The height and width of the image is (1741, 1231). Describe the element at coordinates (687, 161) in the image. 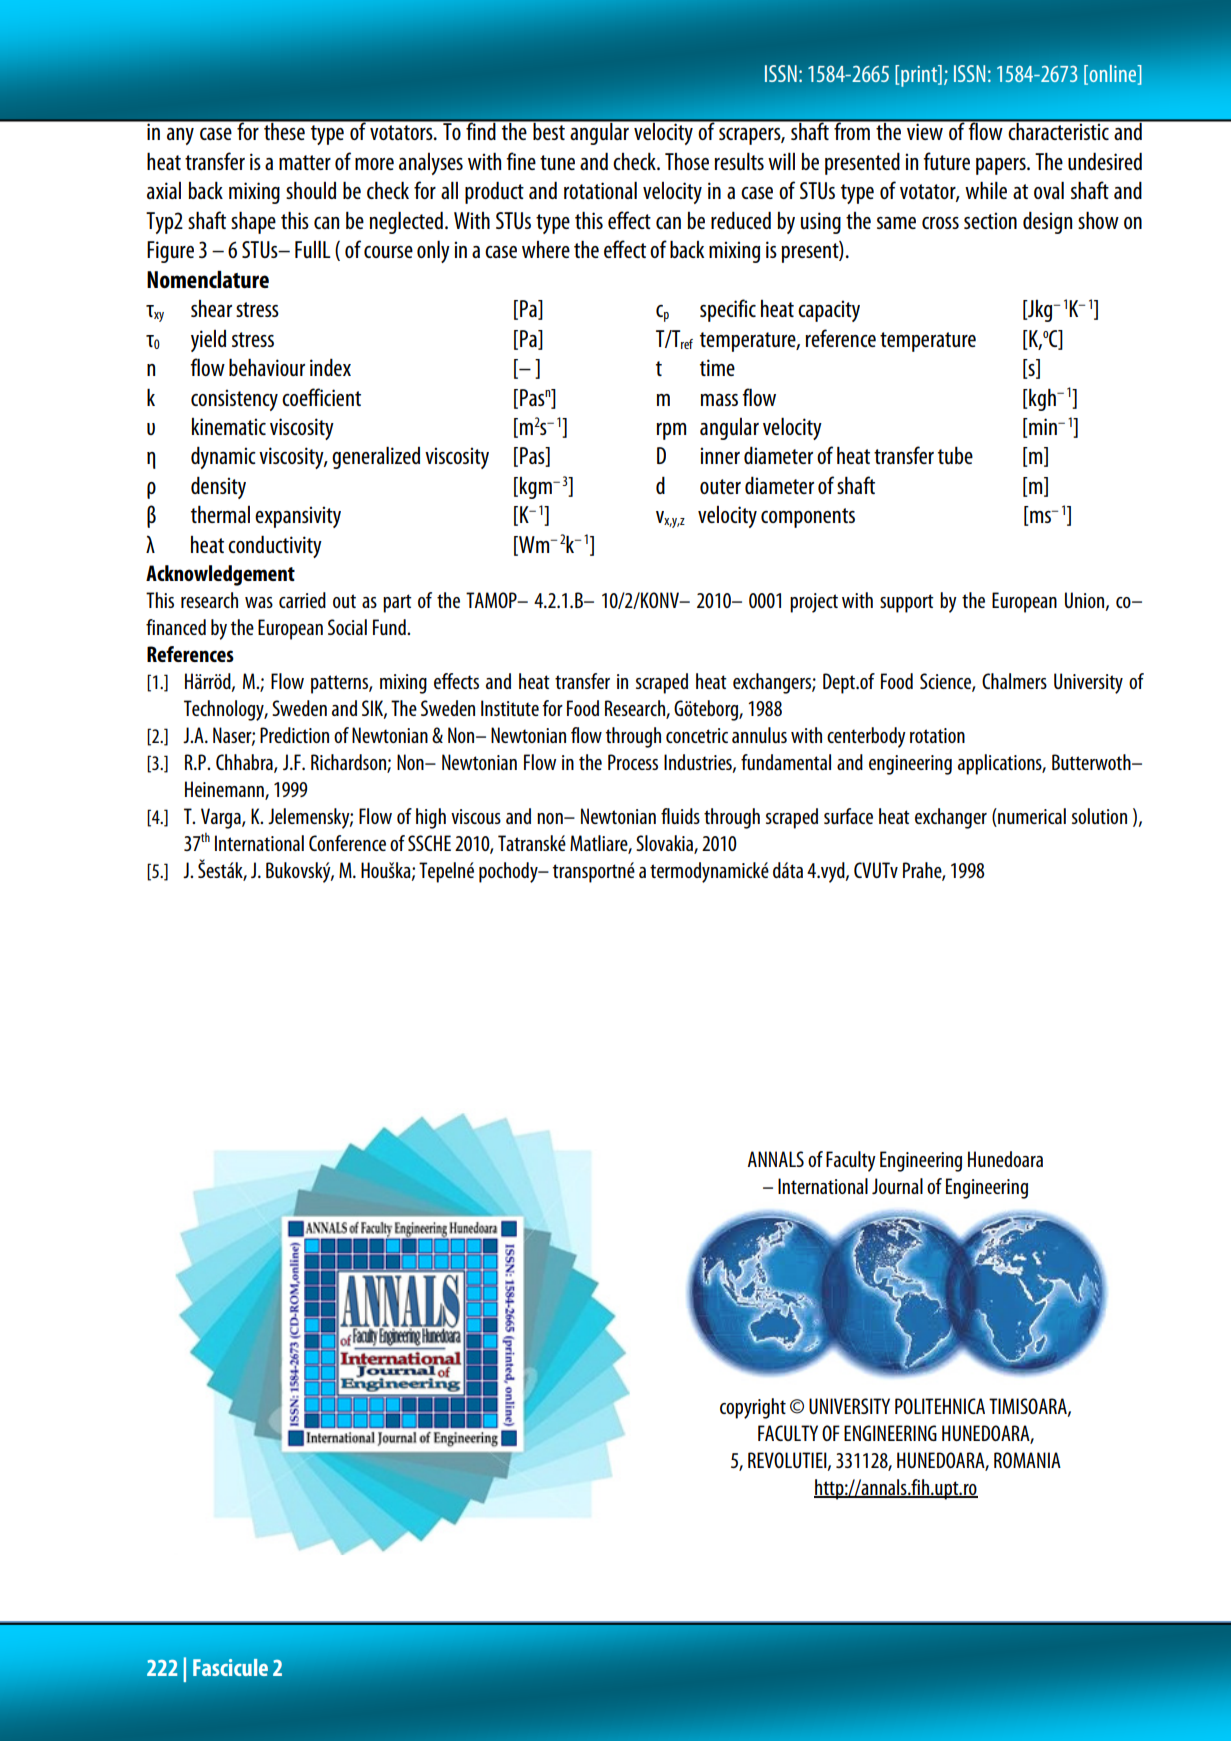

I see `Those` at that location.
